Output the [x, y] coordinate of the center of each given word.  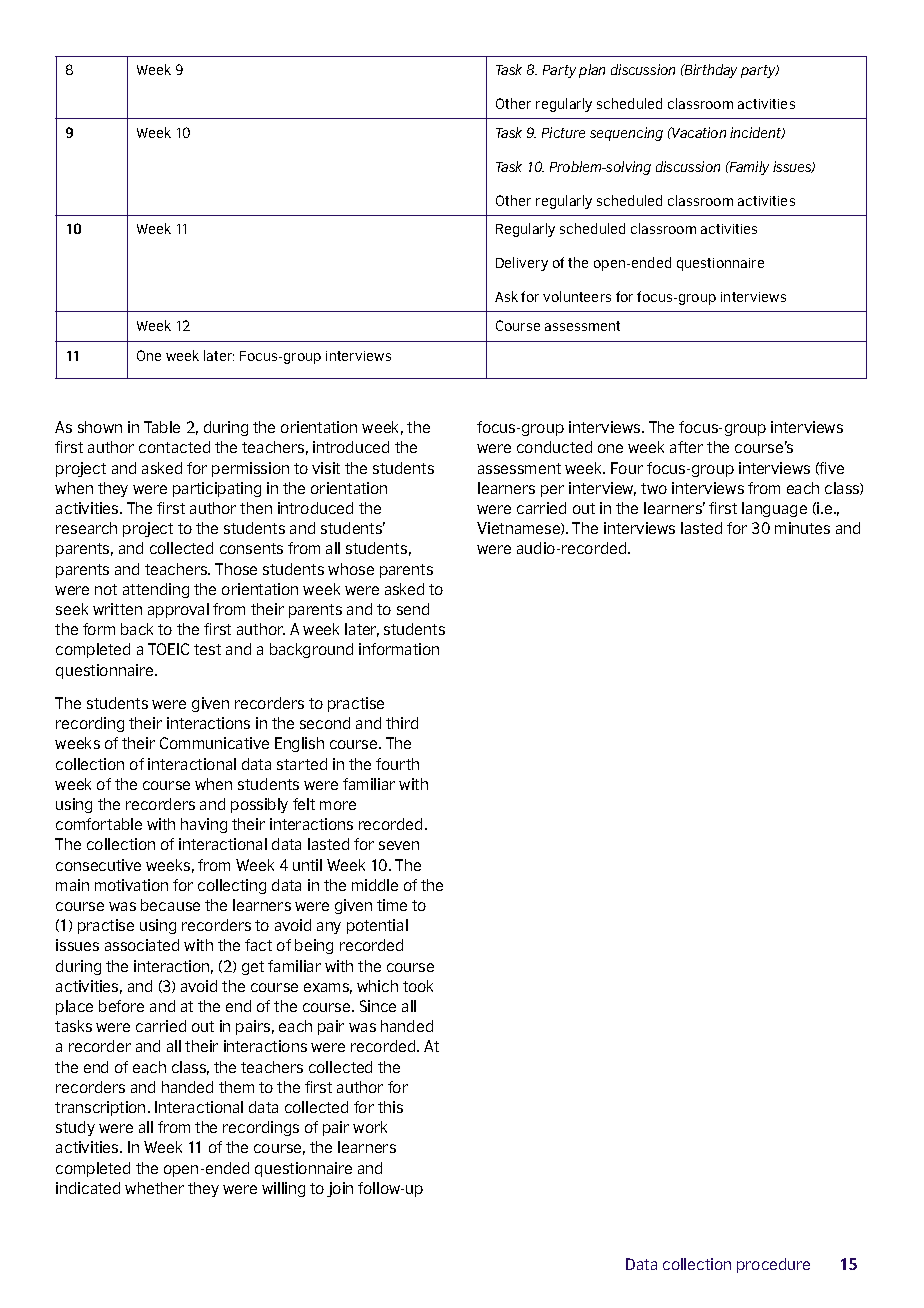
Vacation [698, 132]
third [402, 723]
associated [142, 945]
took [418, 986]
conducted [554, 447]
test [207, 649]
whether [154, 1188]
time [392, 905]
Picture [563, 132]
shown [100, 427]
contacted [174, 447]
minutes [802, 528]
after [686, 447]
